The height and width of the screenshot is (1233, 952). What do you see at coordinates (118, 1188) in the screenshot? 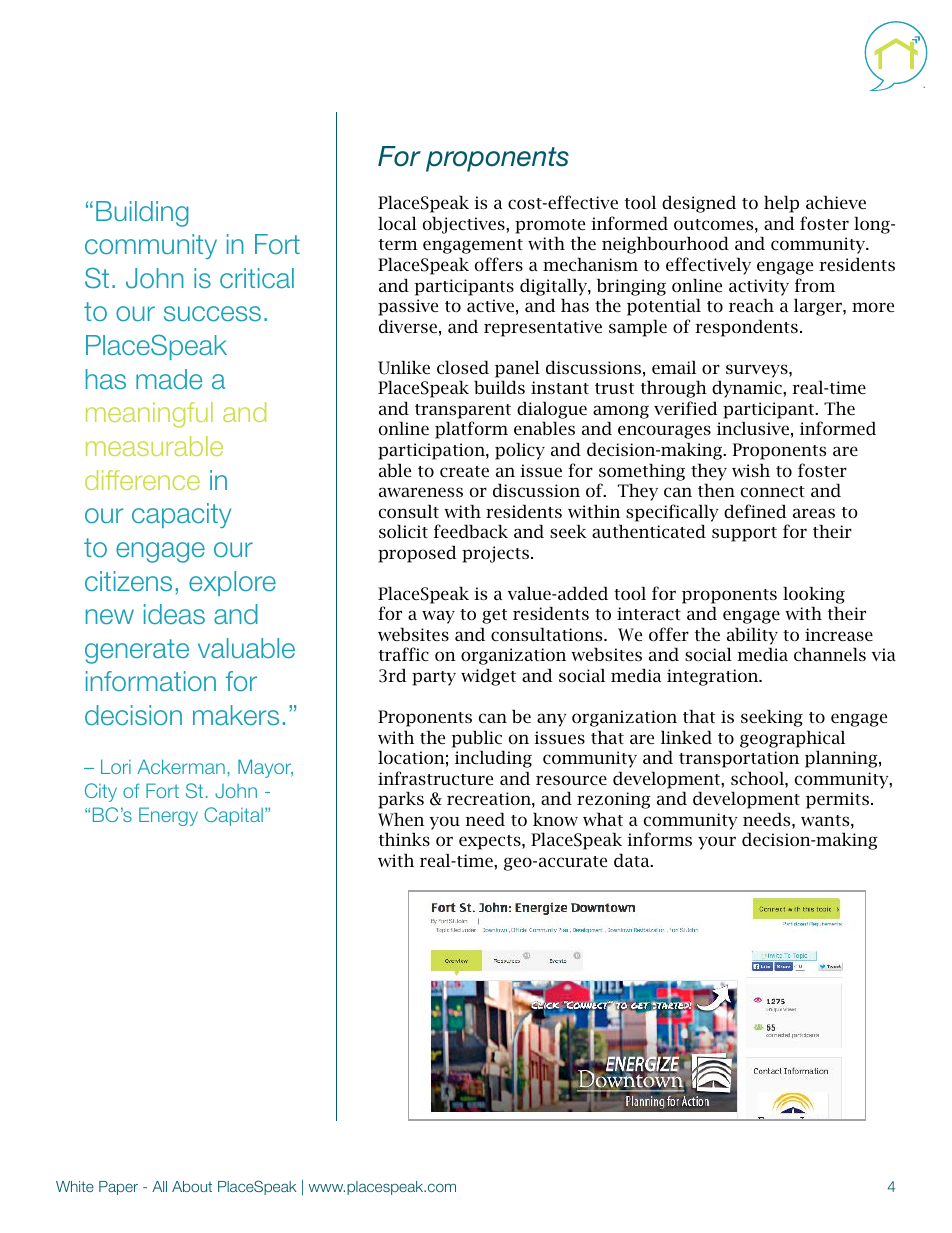
I see `Paper` at bounding box center [118, 1188].
